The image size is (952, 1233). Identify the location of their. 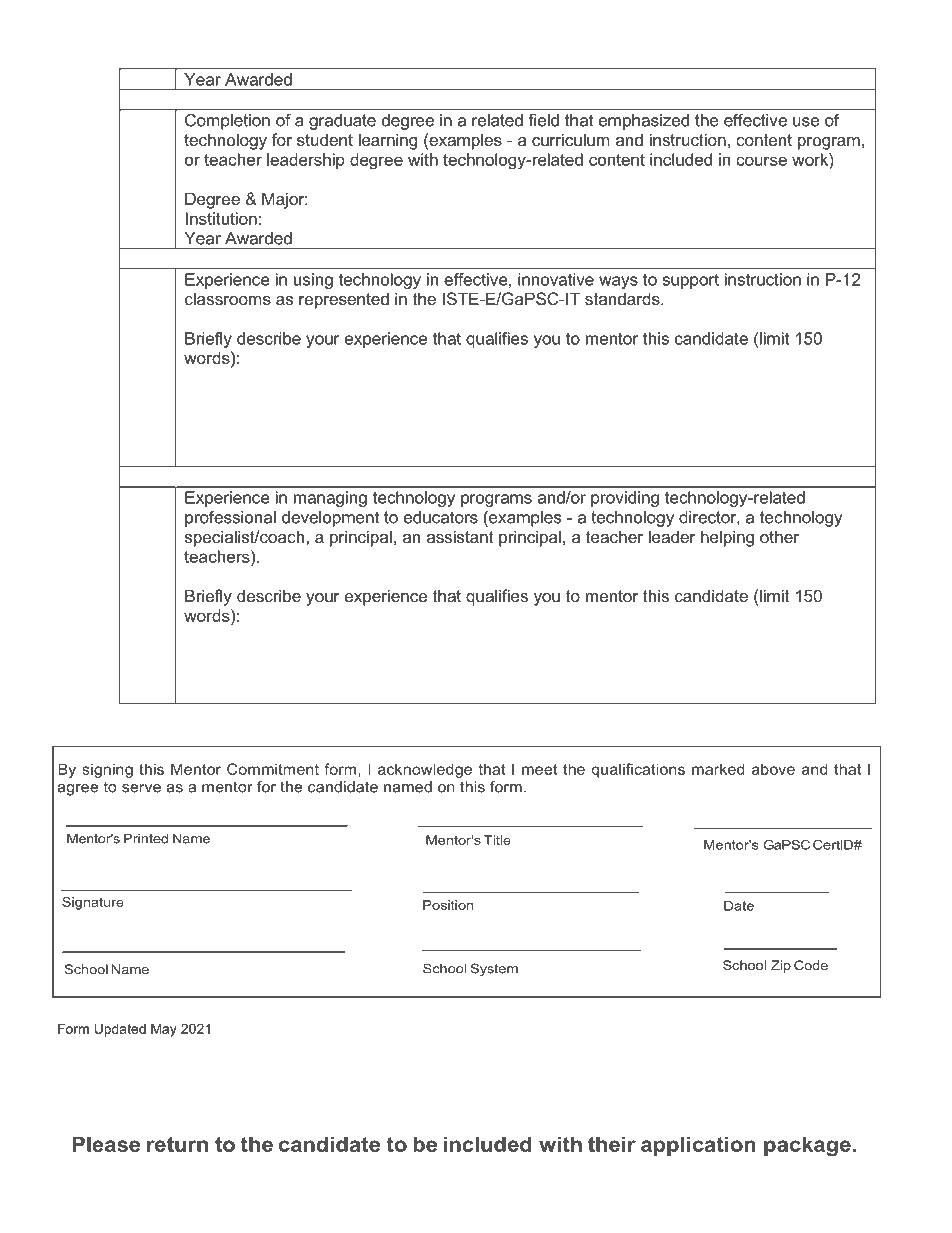
(612, 1144).
